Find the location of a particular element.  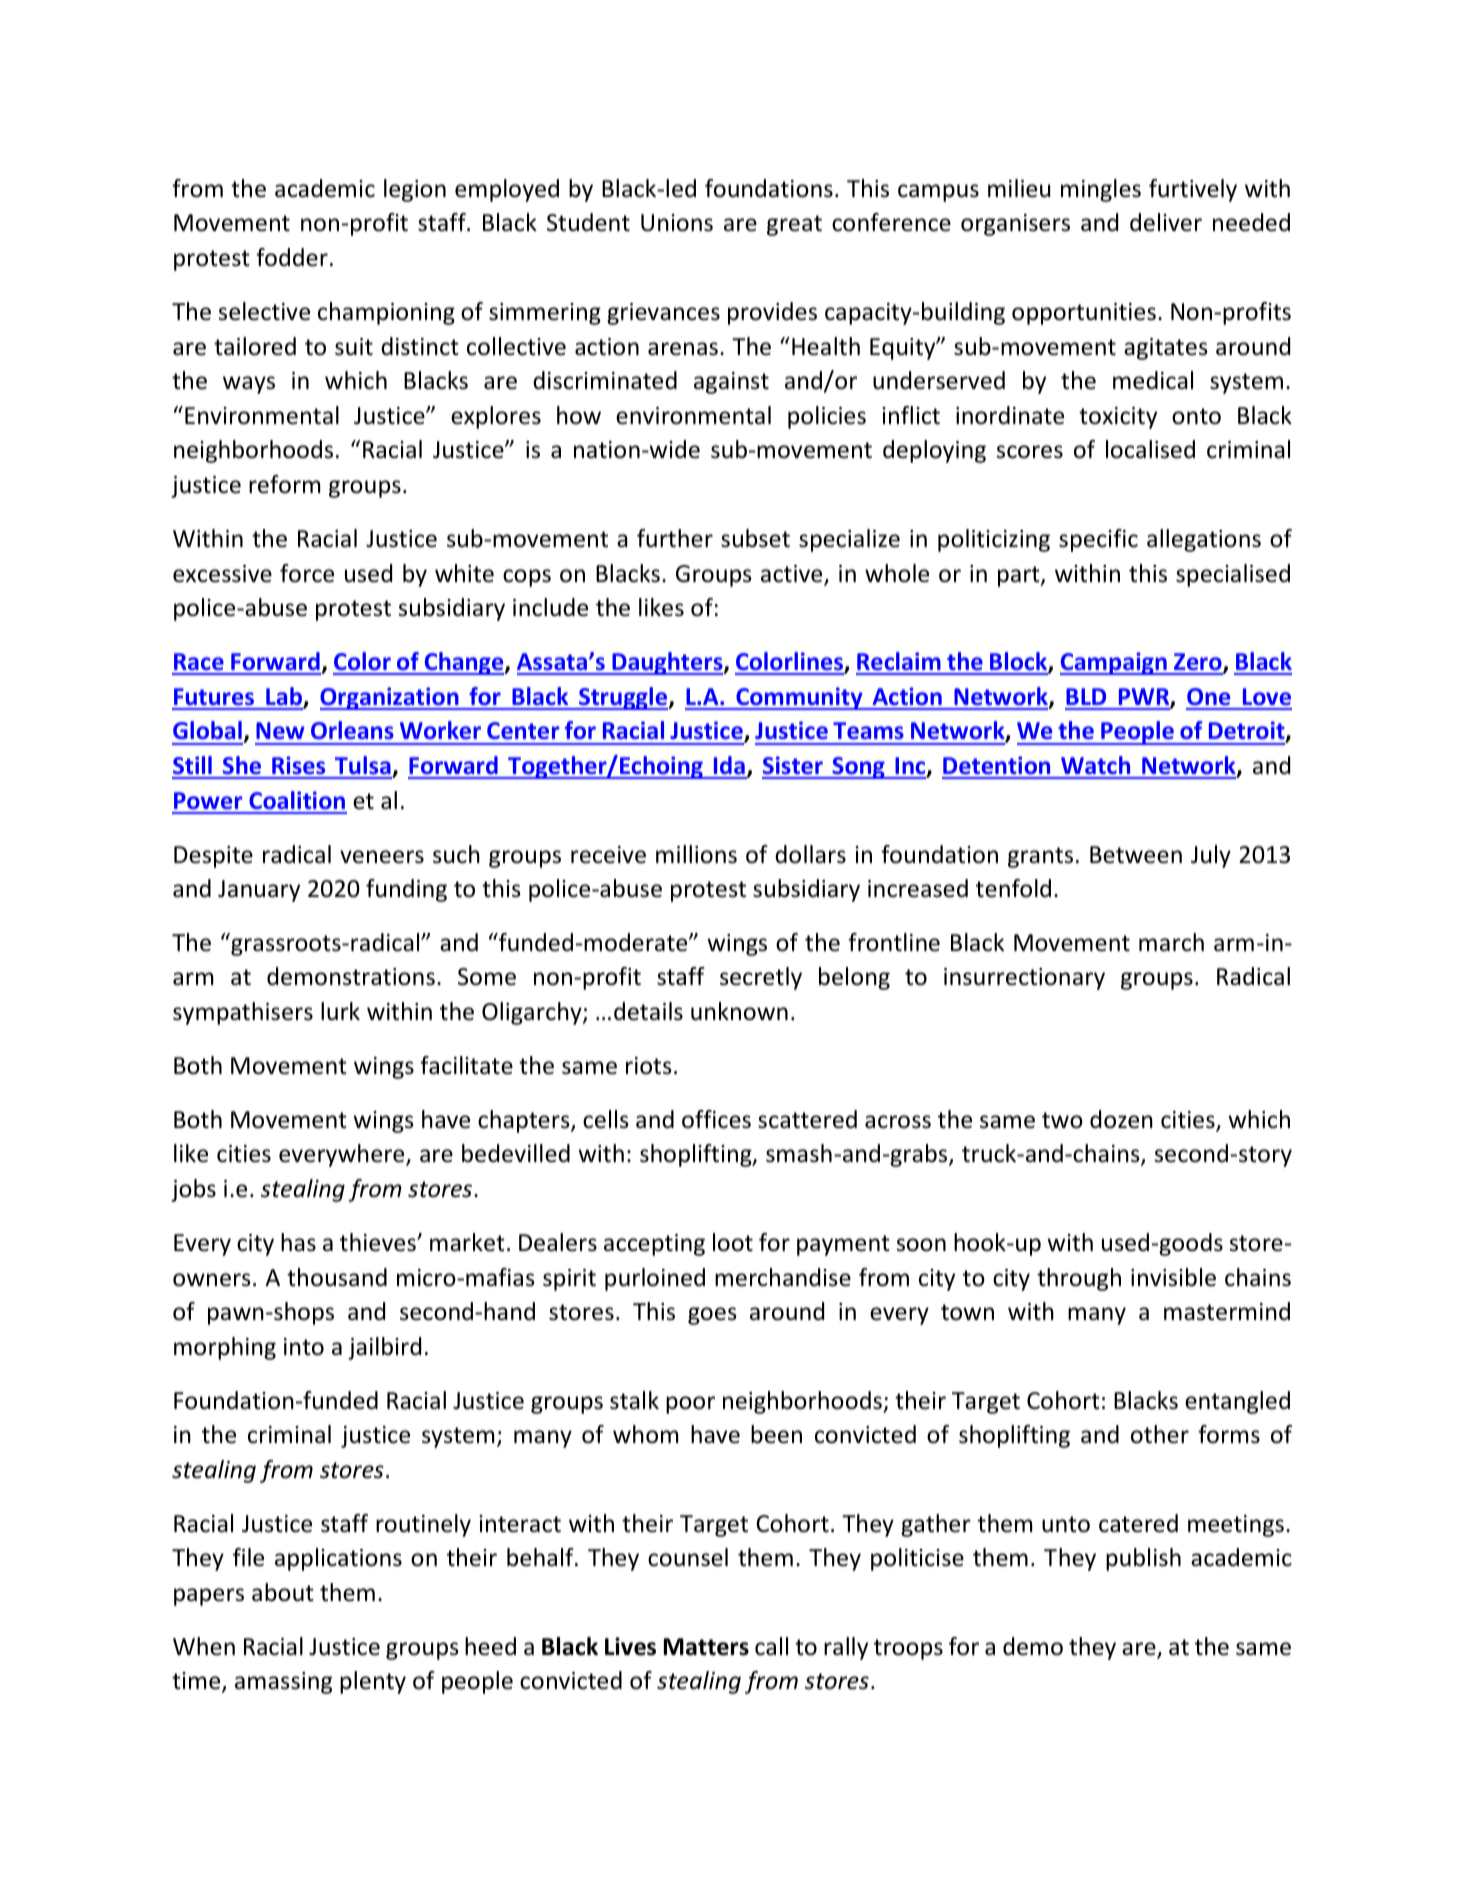

offices is located at coordinates (716, 1119).
